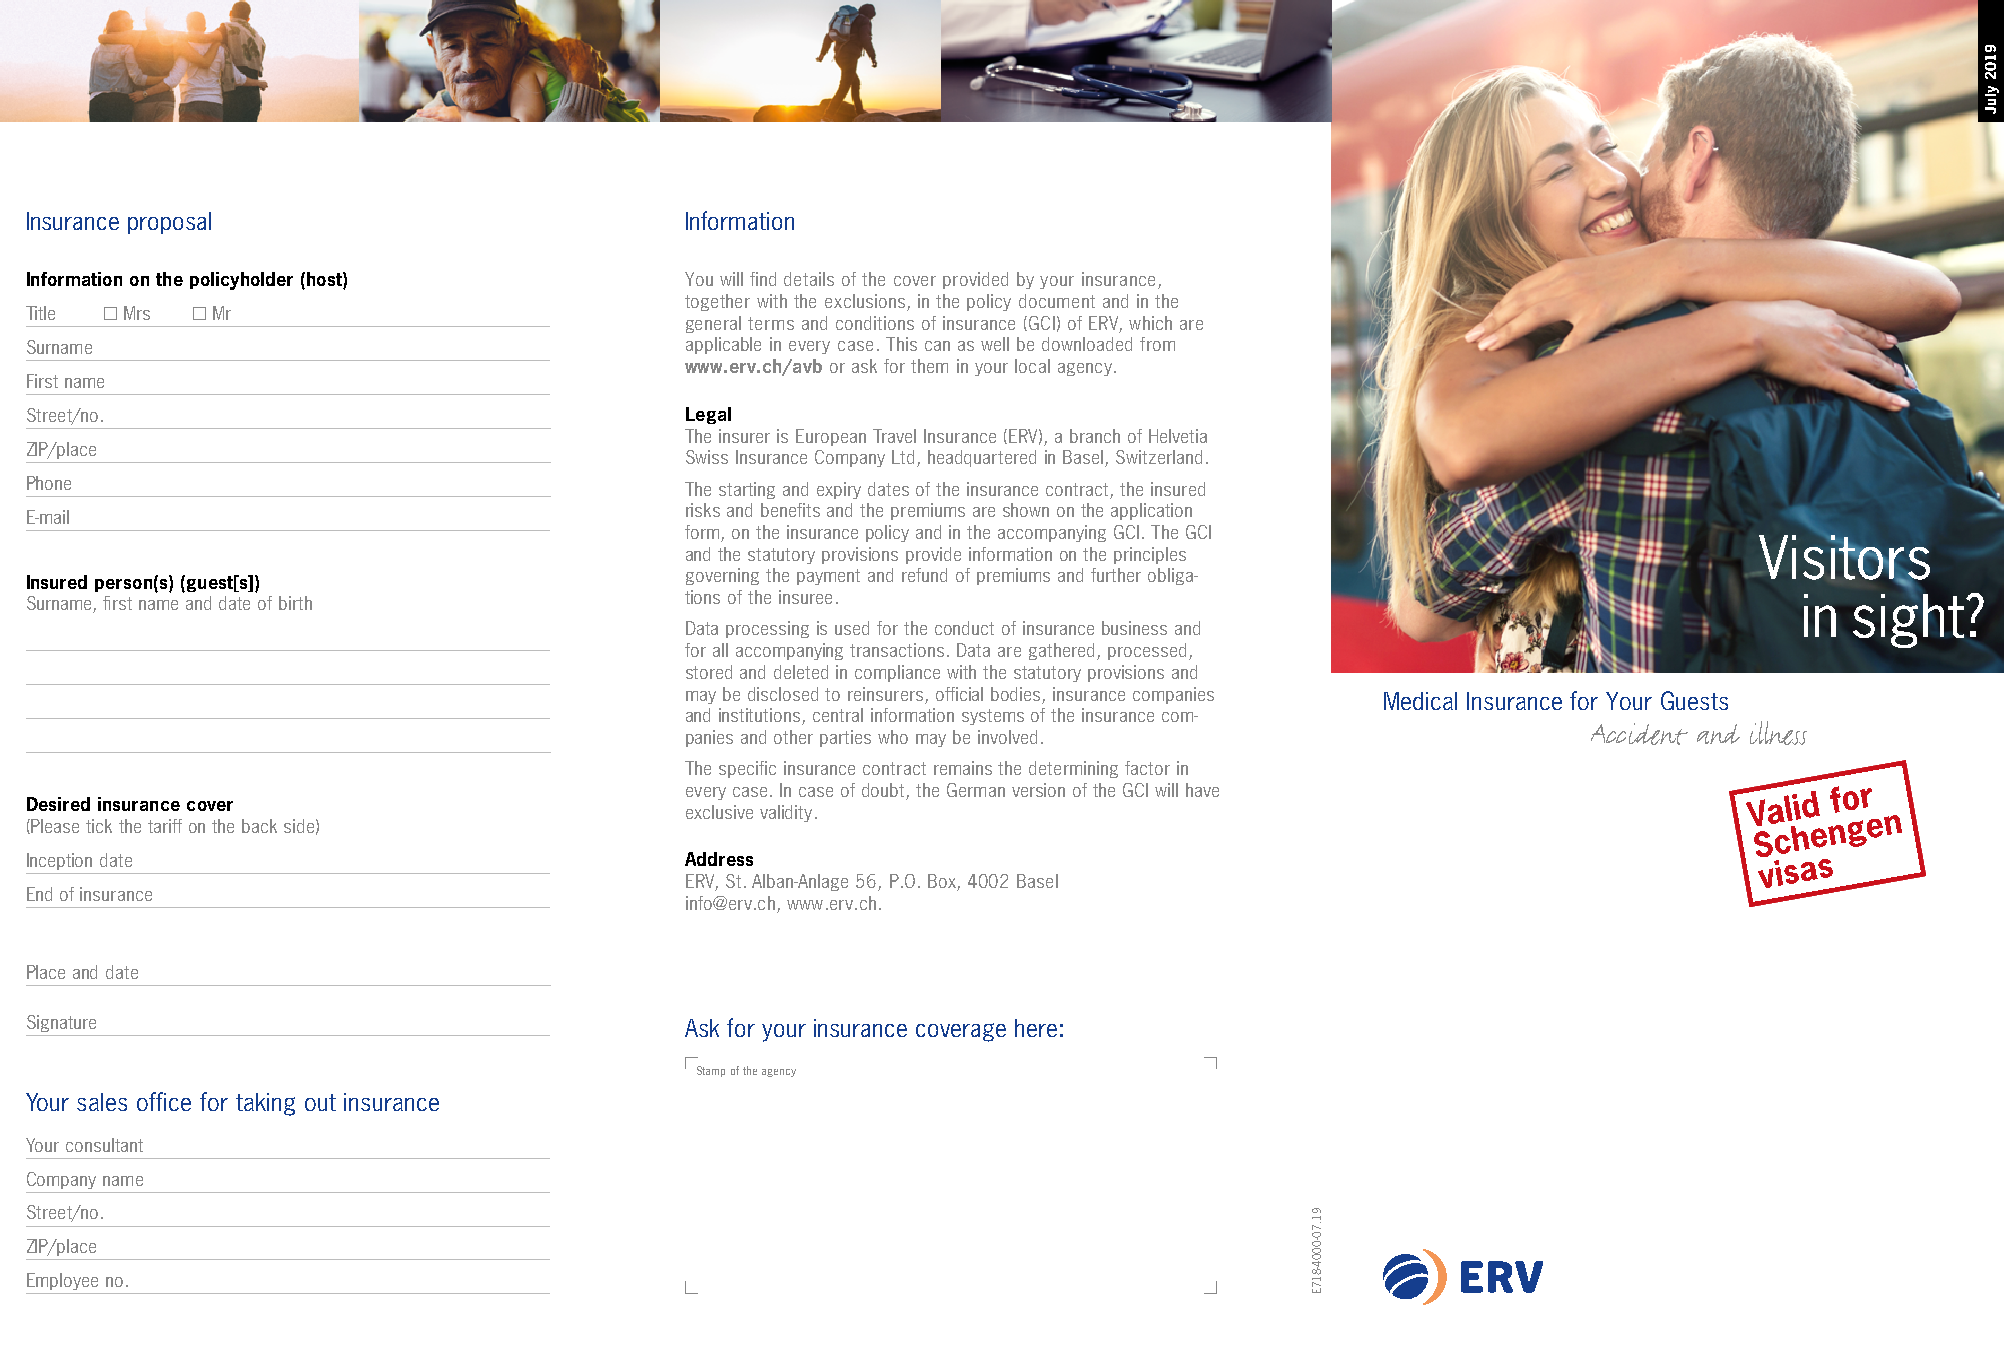 This screenshot has width=2004, height=1345. Describe the element at coordinates (61, 1023) in the screenshot. I see `Signature` at that location.
